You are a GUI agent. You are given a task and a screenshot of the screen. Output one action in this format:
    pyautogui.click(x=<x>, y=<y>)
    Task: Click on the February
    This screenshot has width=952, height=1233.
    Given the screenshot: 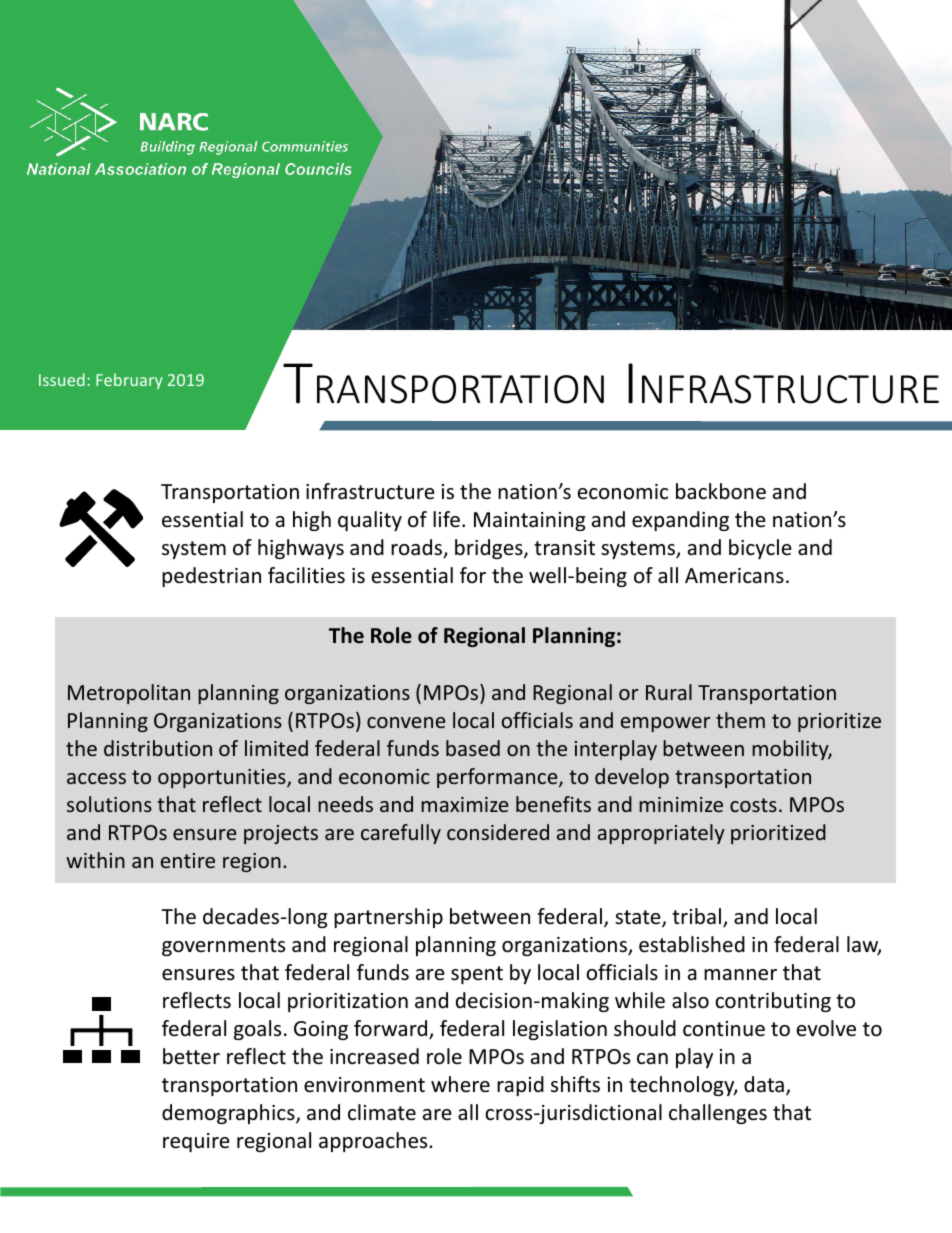 What is the action you would take?
    pyautogui.click(x=129, y=381)
